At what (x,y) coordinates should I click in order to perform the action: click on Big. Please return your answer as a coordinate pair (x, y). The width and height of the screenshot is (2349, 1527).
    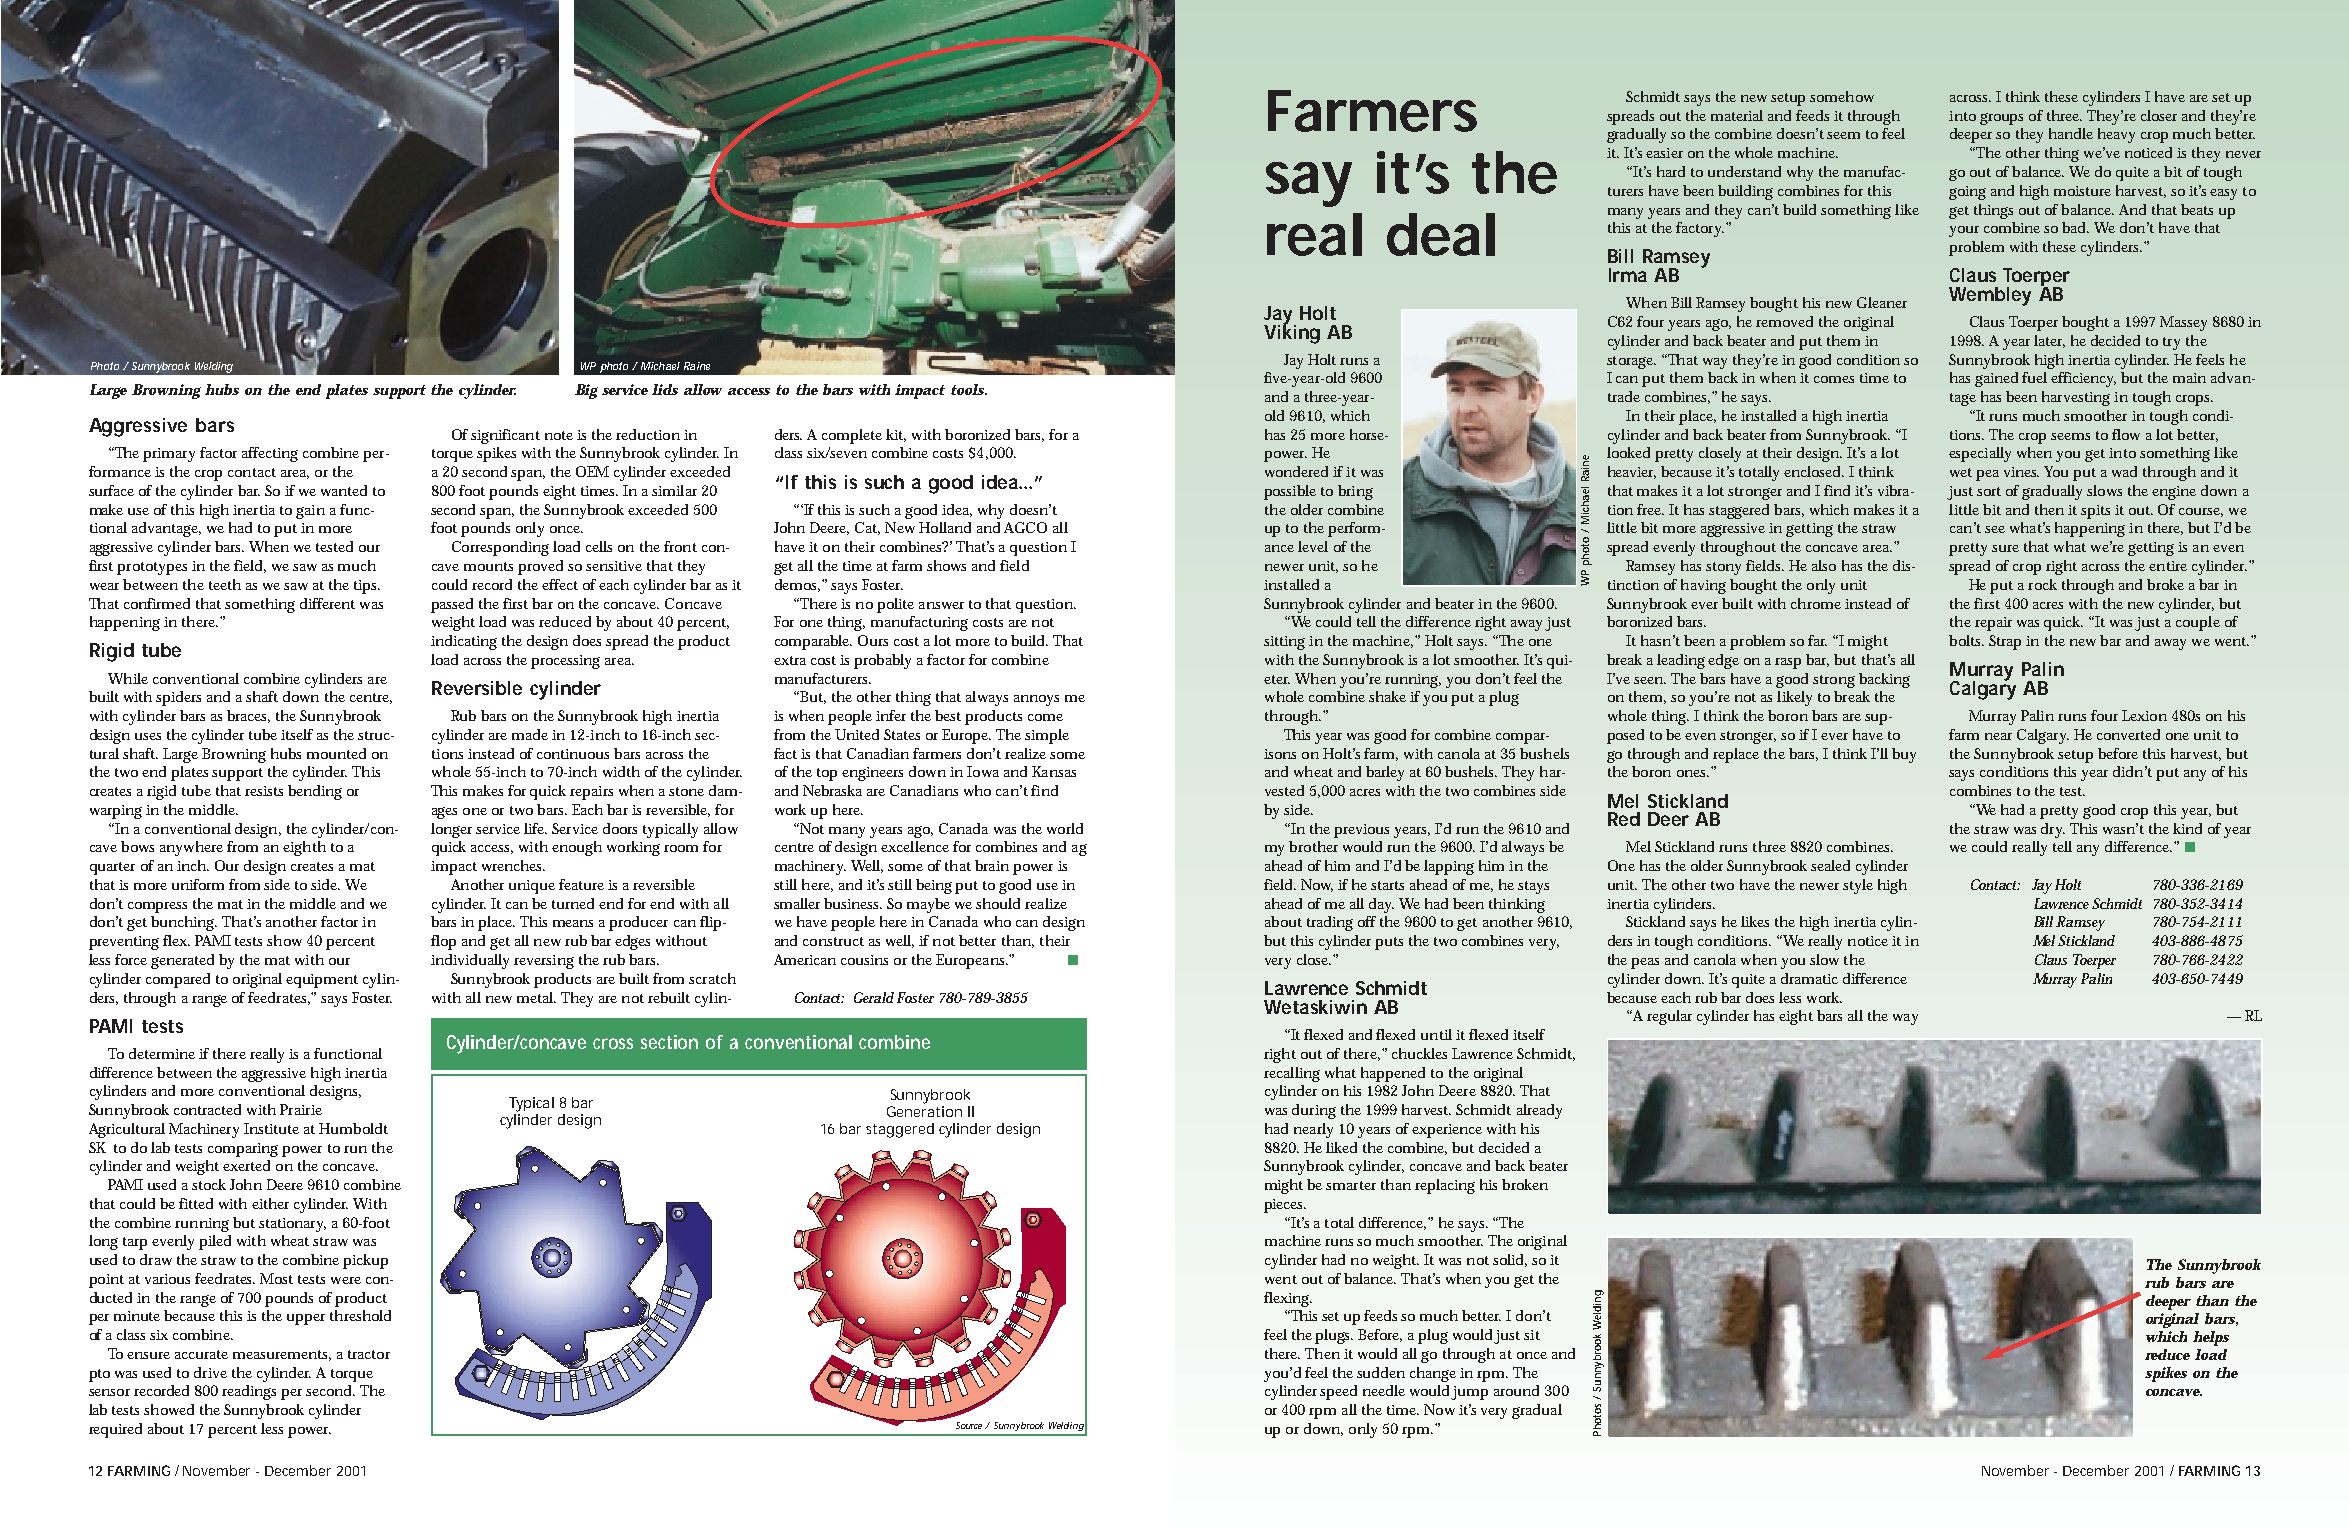
    Looking at the image, I should click on (586, 391).
